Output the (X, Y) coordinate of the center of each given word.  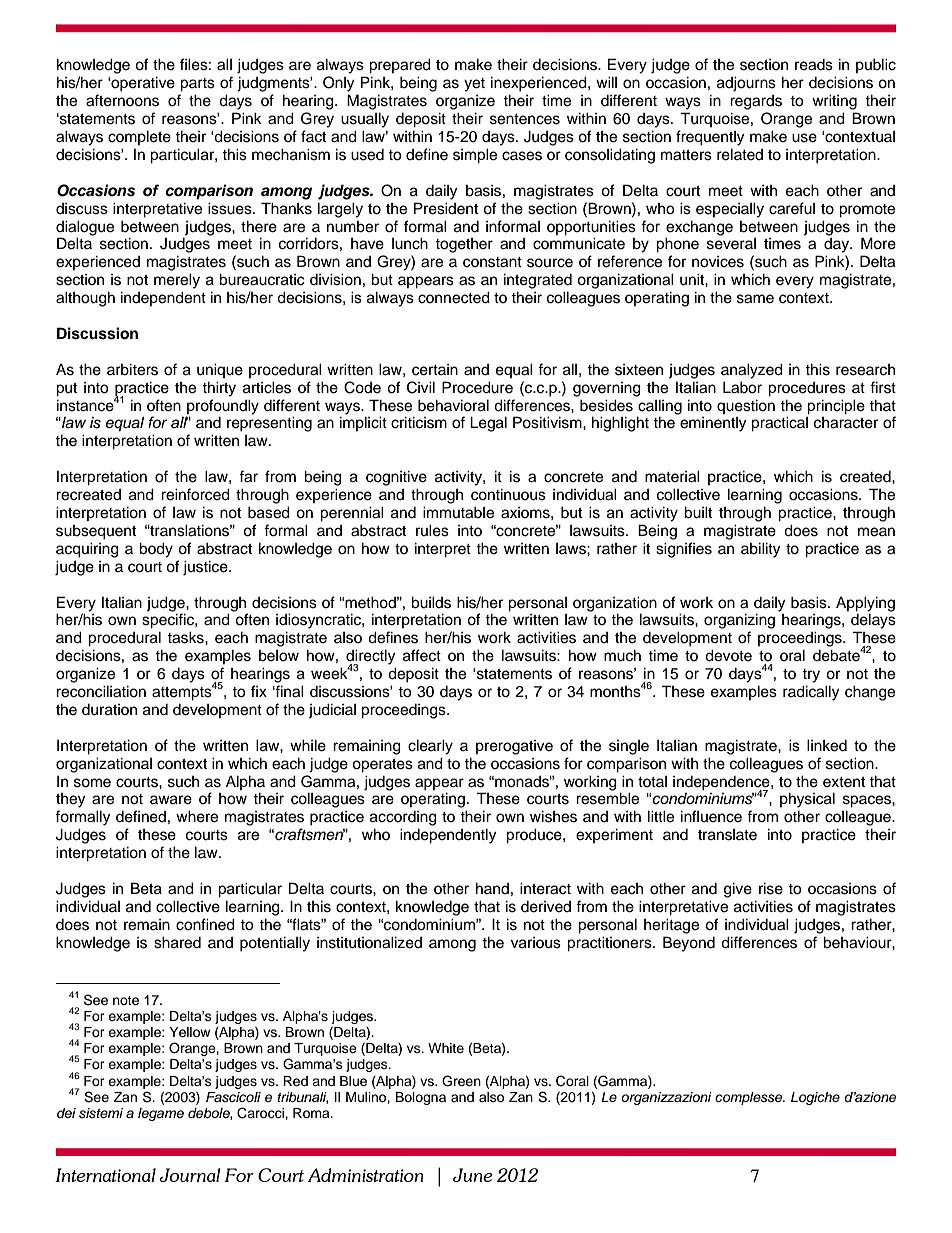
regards (756, 102)
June (473, 1175)
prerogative (514, 747)
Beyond (689, 944)
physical (807, 800)
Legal (488, 424)
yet (474, 85)
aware (171, 800)
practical (779, 424)
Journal (190, 1175)
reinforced (195, 494)
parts (197, 85)
